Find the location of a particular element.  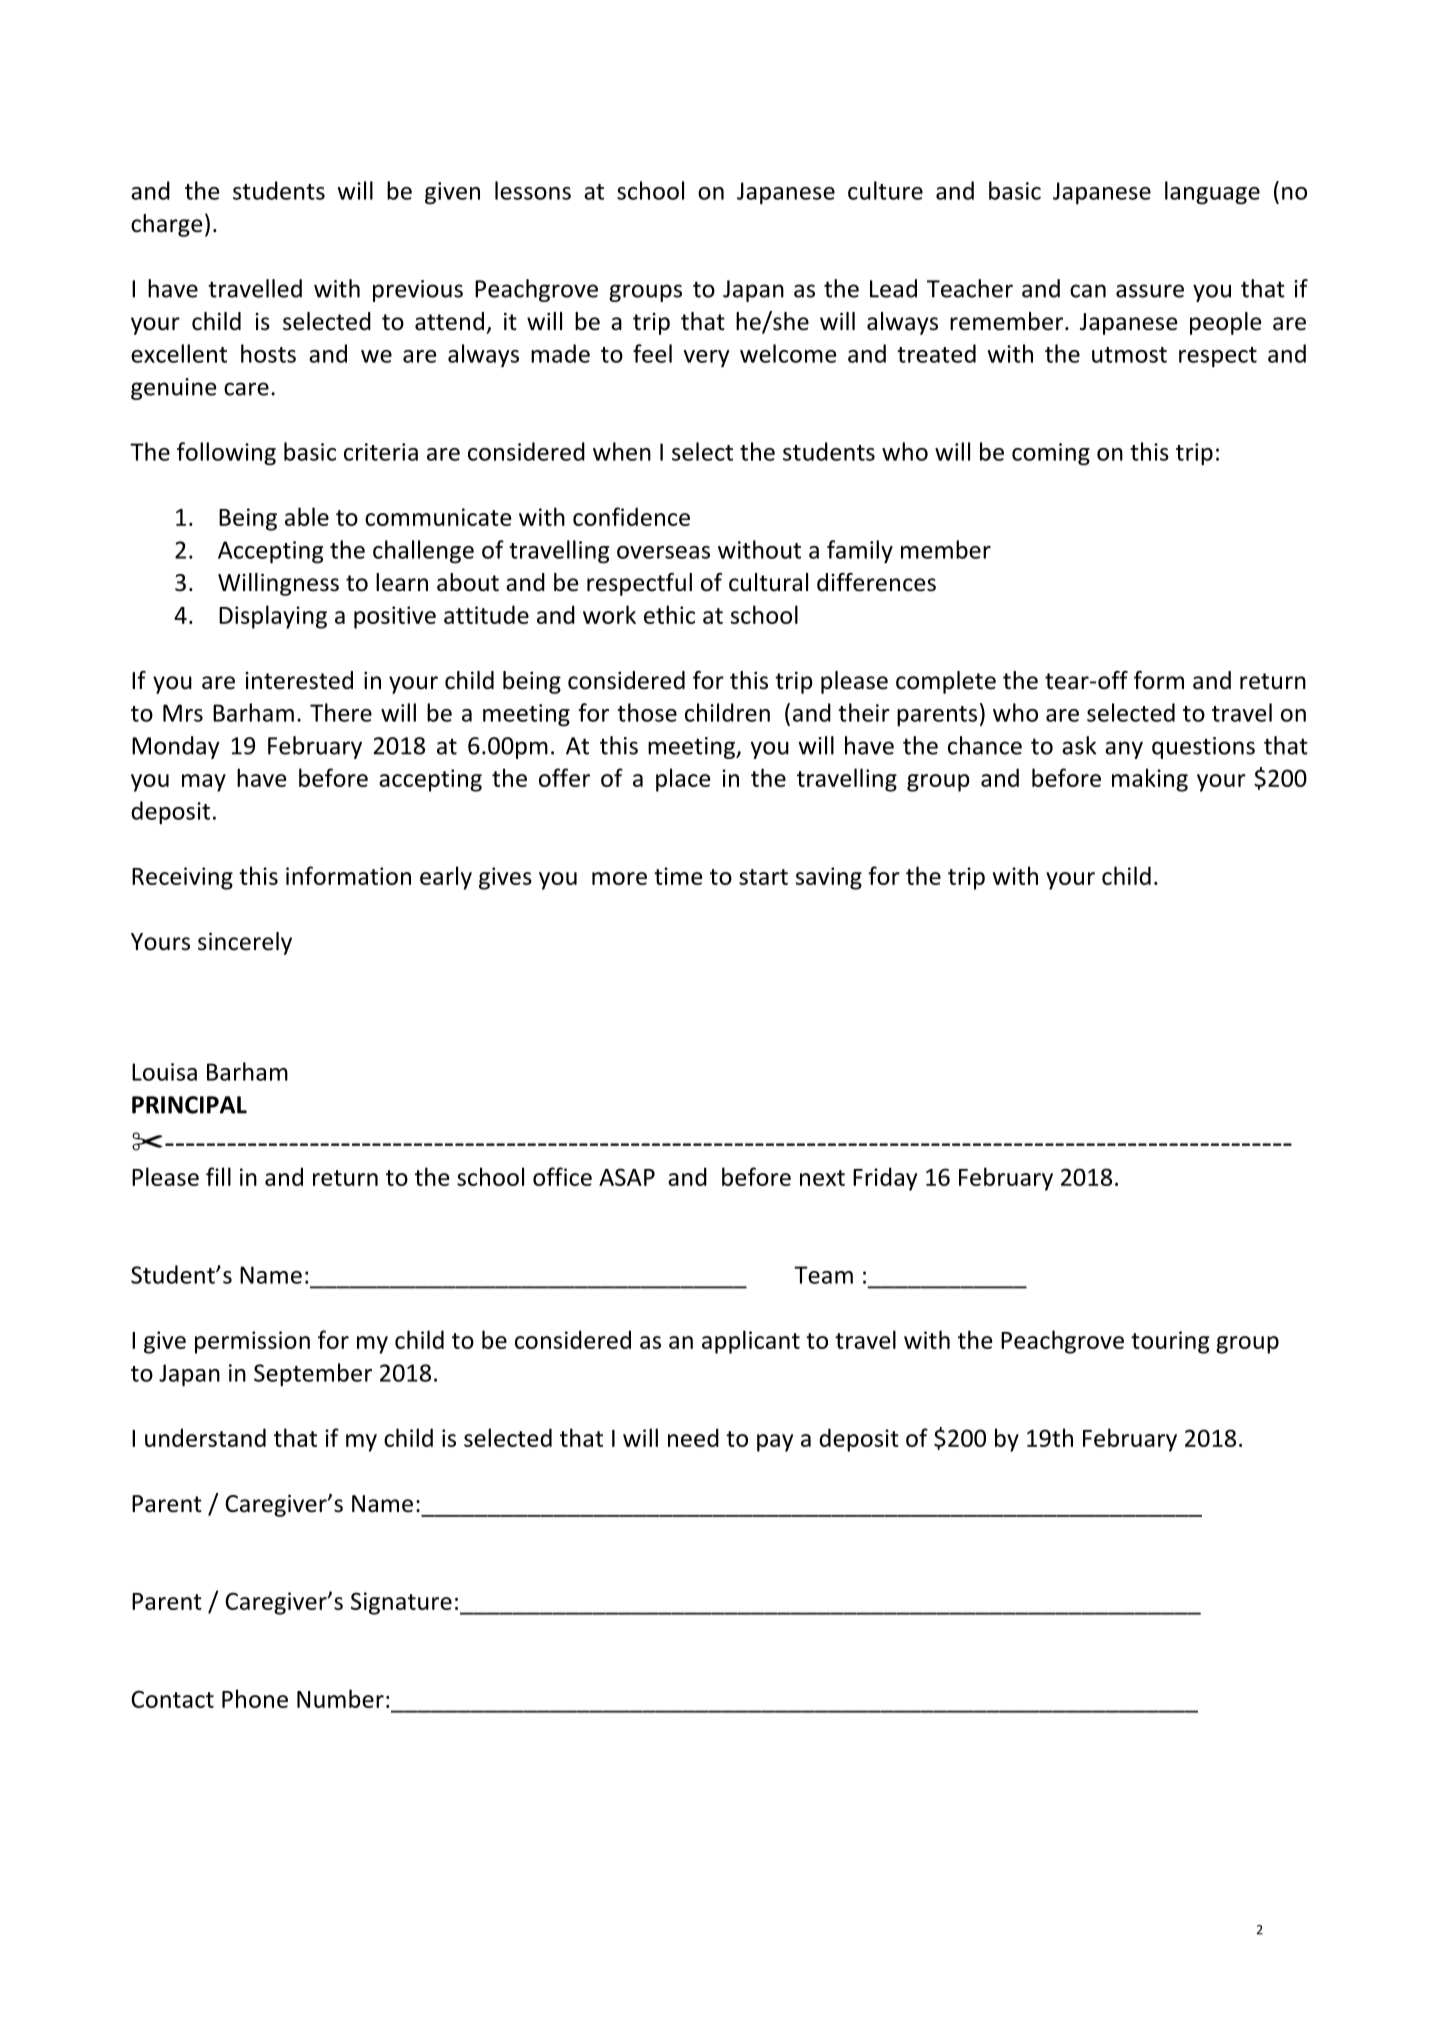

ASAP is located at coordinates (627, 1177).
